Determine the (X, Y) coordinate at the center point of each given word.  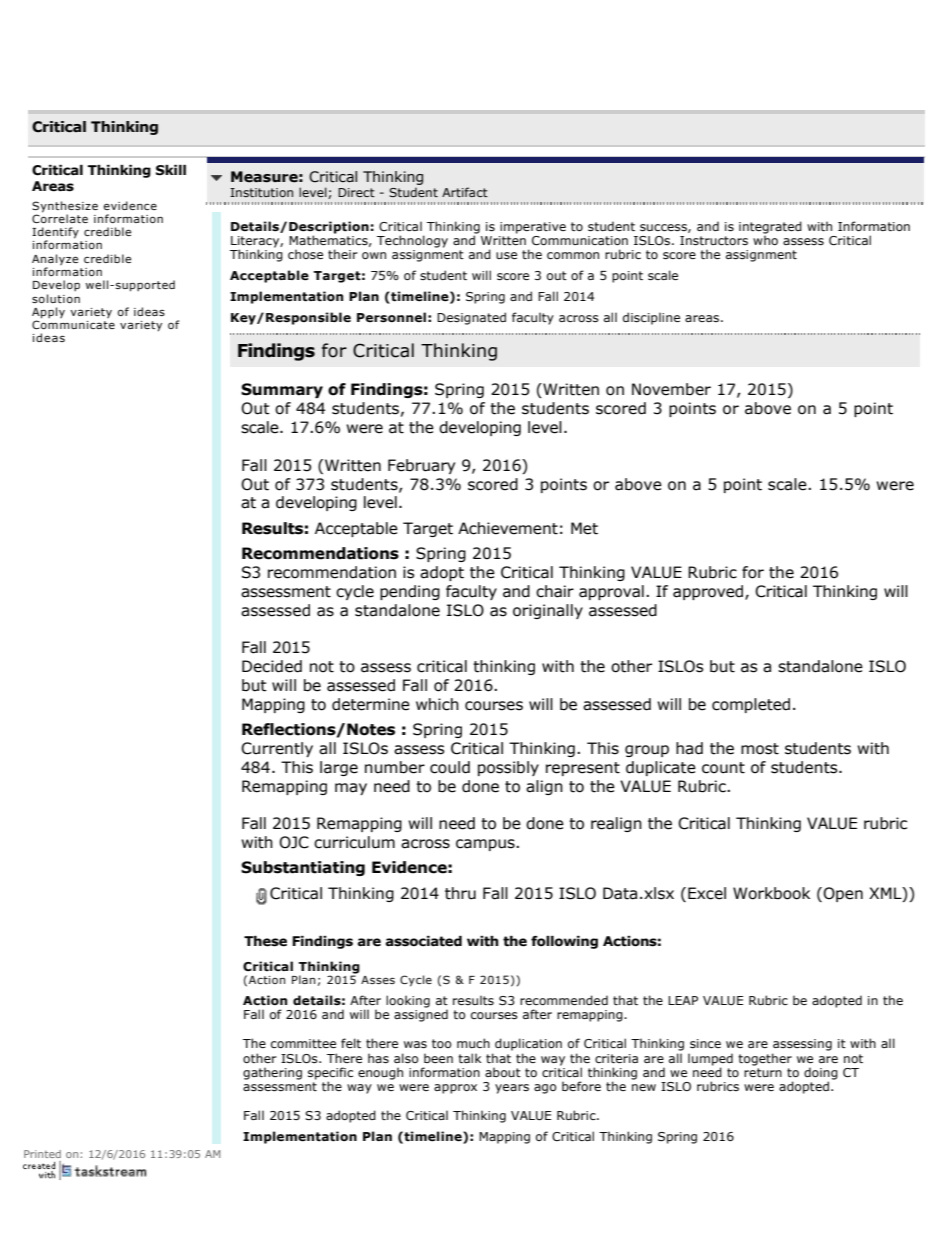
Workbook (771, 893)
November (671, 389)
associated (424, 941)
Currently (277, 749)
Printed (42, 1154)
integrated (770, 228)
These (265, 941)
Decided (272, 666)
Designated (471, 318)
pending (410, 592)
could (450, 767)
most (760, 749)
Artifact (465, 192)
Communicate (73, 323)
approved (709, 592)
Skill (171, 170)
